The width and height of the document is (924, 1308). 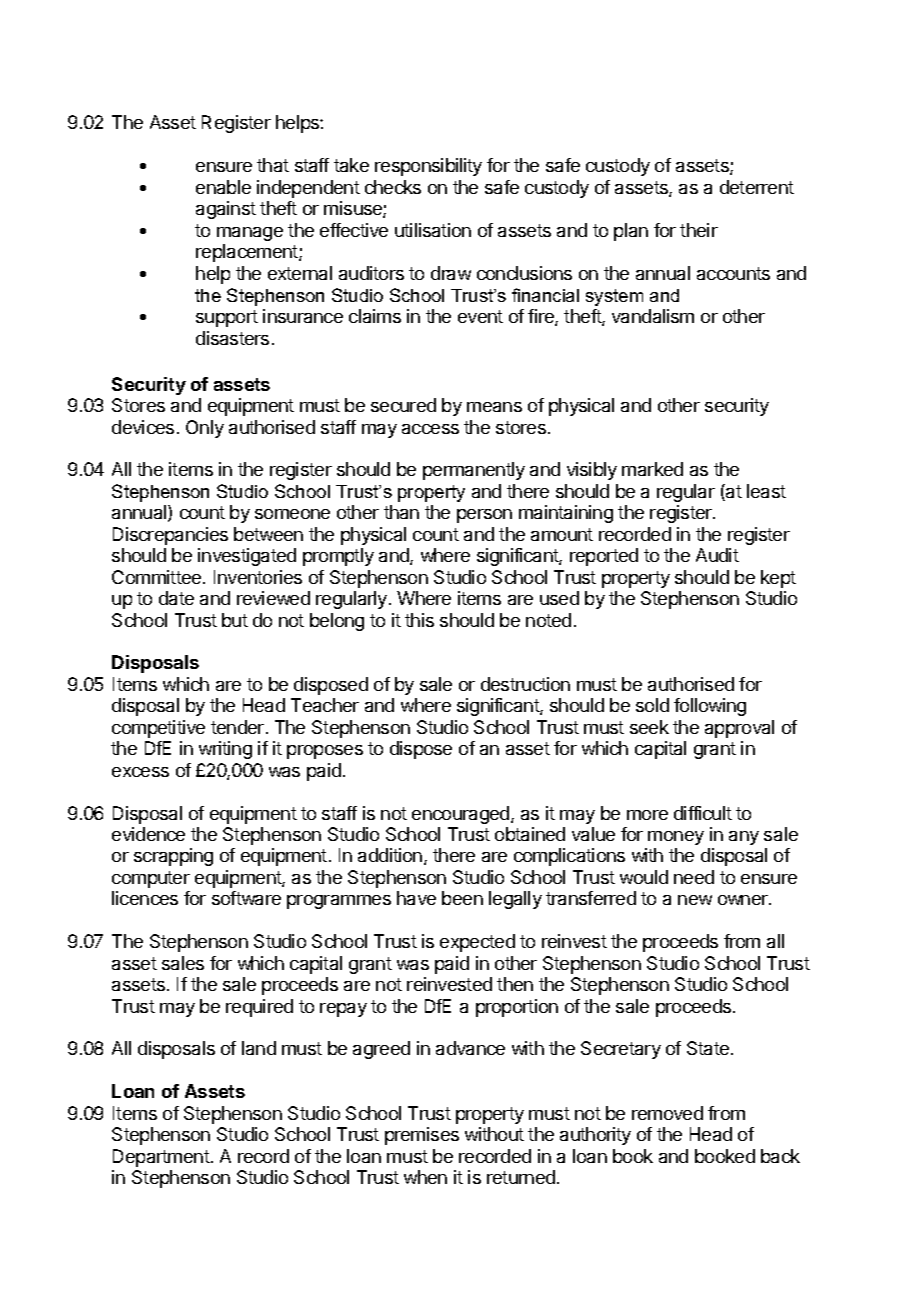 What do you see at coordinates (173, 857) in the document?
I see `scrapping` at bounding box center [173, 857].
